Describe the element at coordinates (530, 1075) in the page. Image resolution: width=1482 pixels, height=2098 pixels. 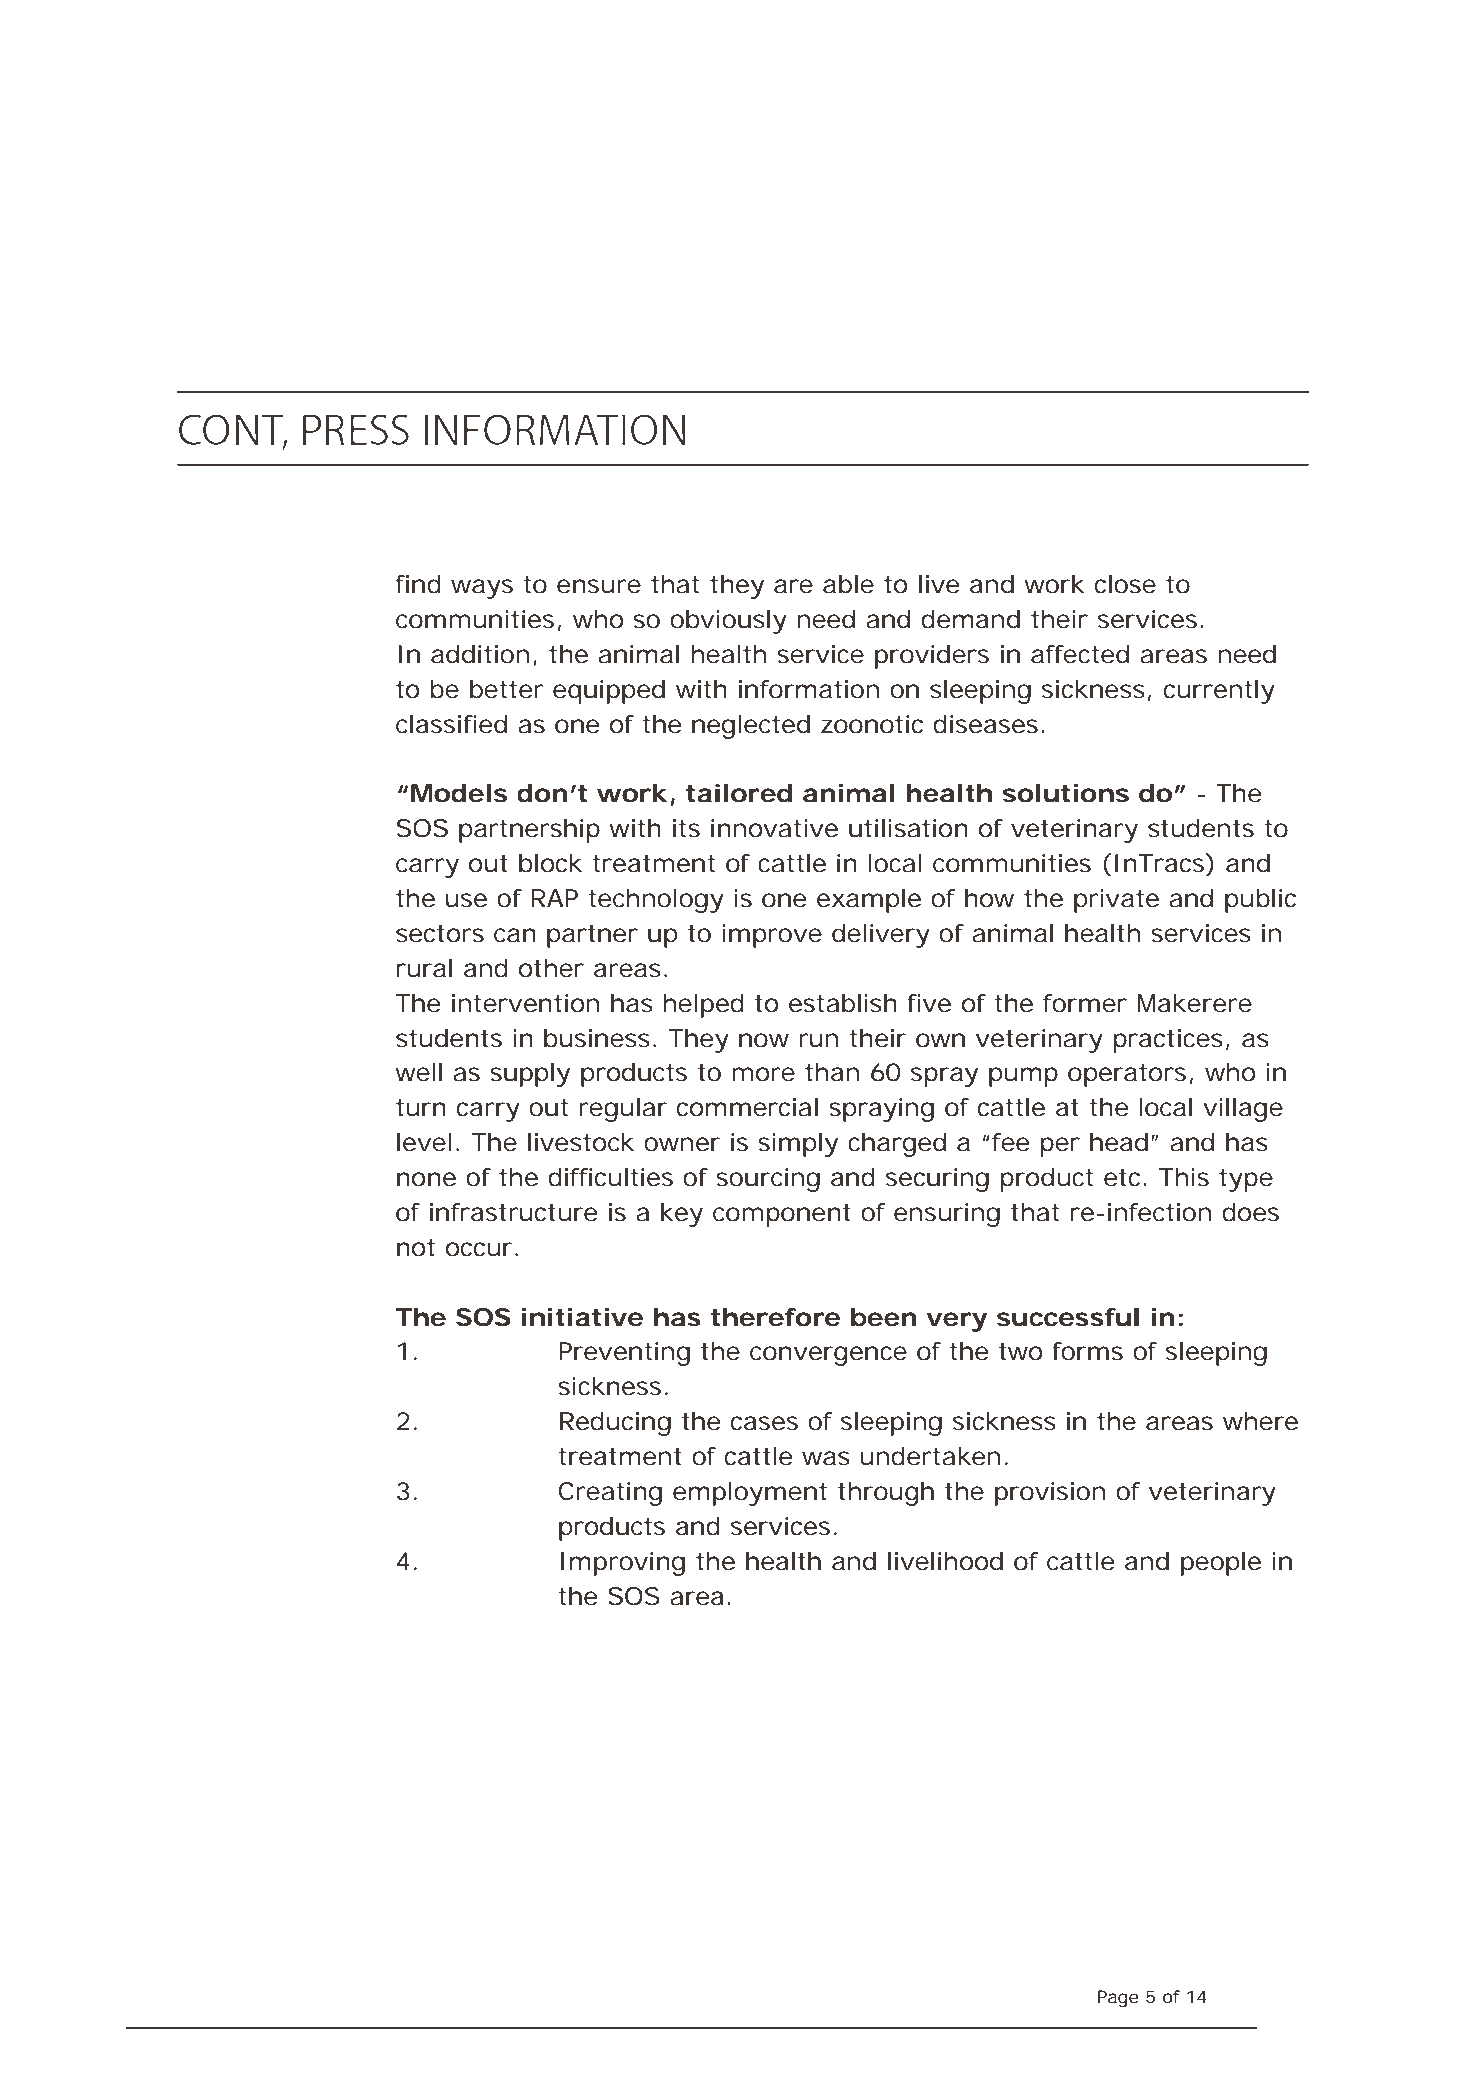
I see `supply` at that location.
